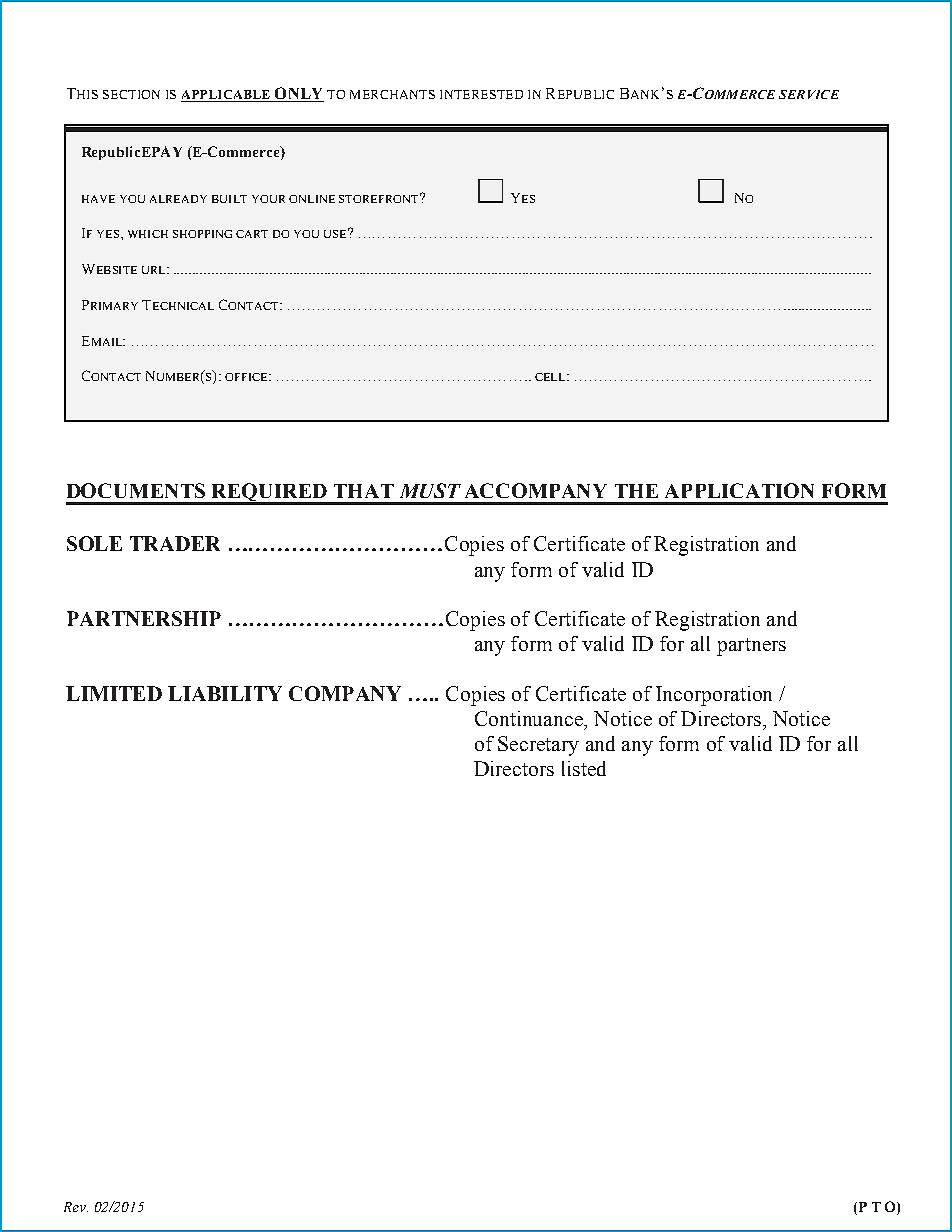 This page has height=1232, width=952. What do you see at coordinates (131, 94) in the page?
I see `SECTION` at bounding box center [131, 94].
